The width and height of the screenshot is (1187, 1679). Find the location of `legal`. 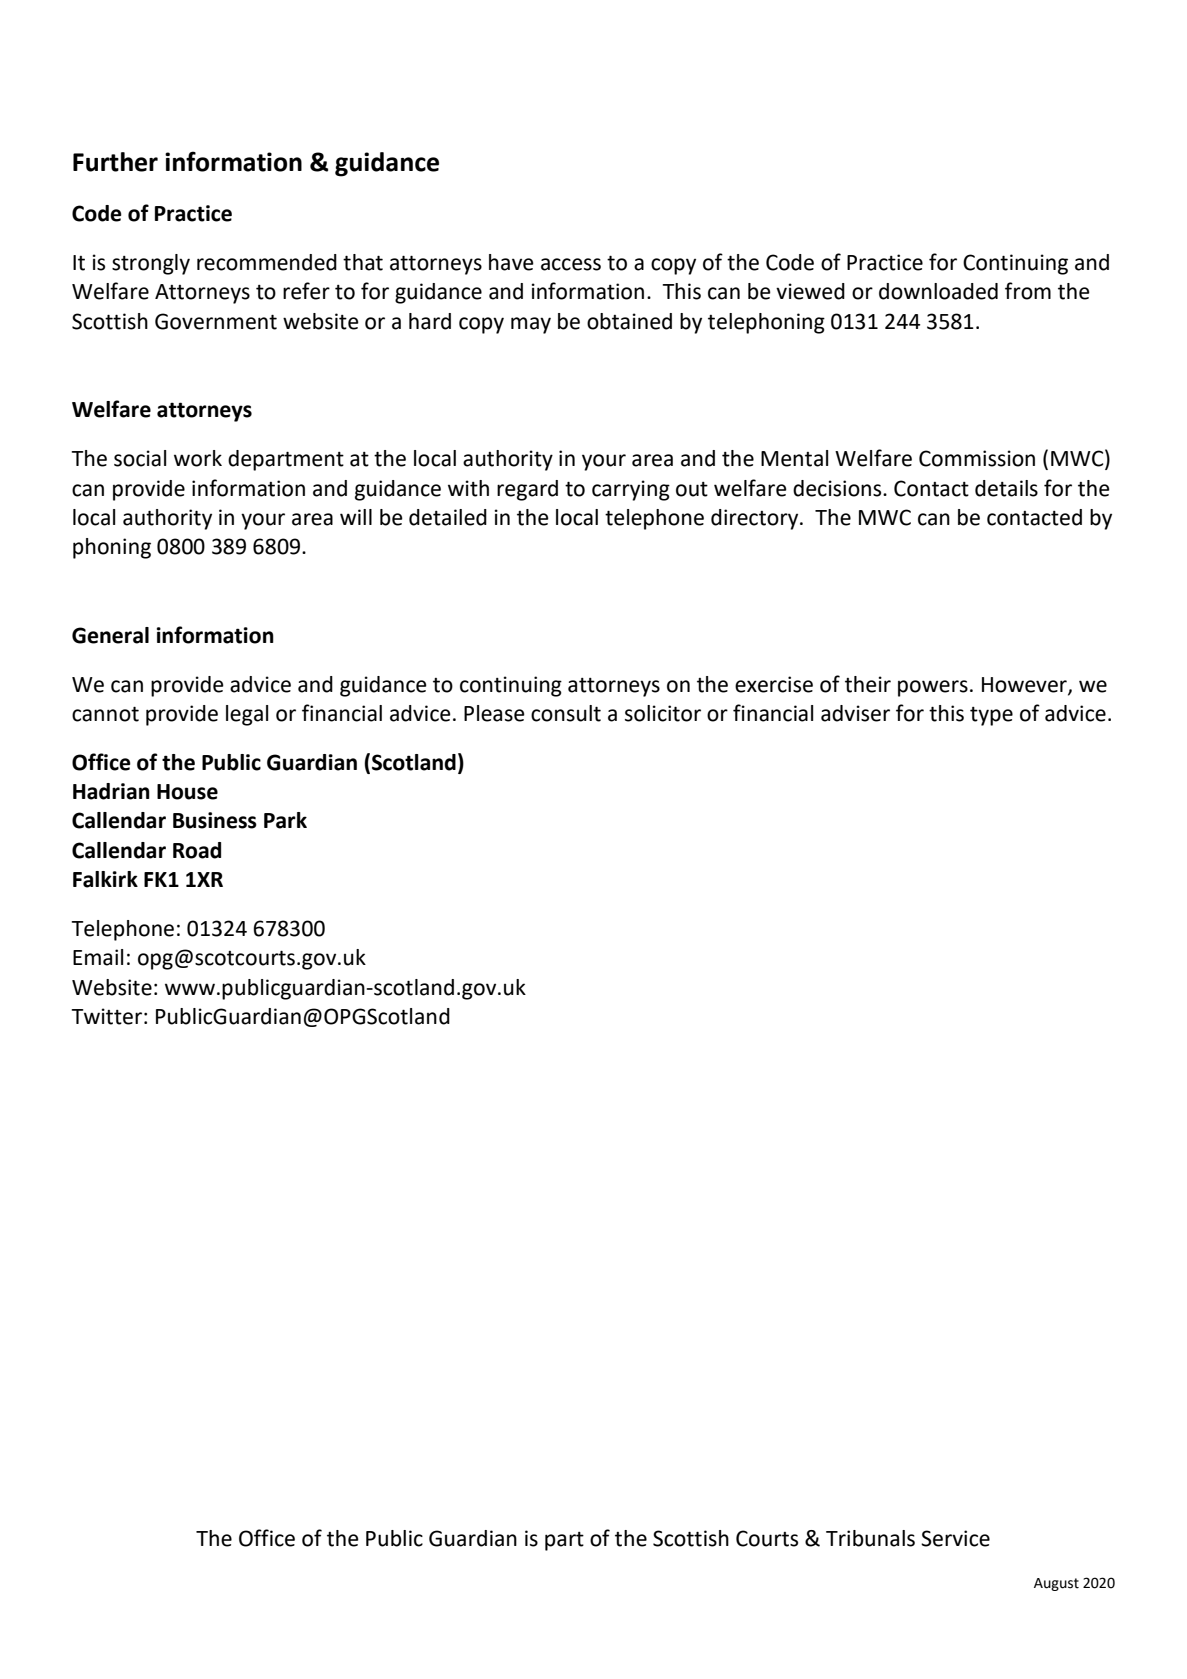

legal is located at coordinates (247, 715).
